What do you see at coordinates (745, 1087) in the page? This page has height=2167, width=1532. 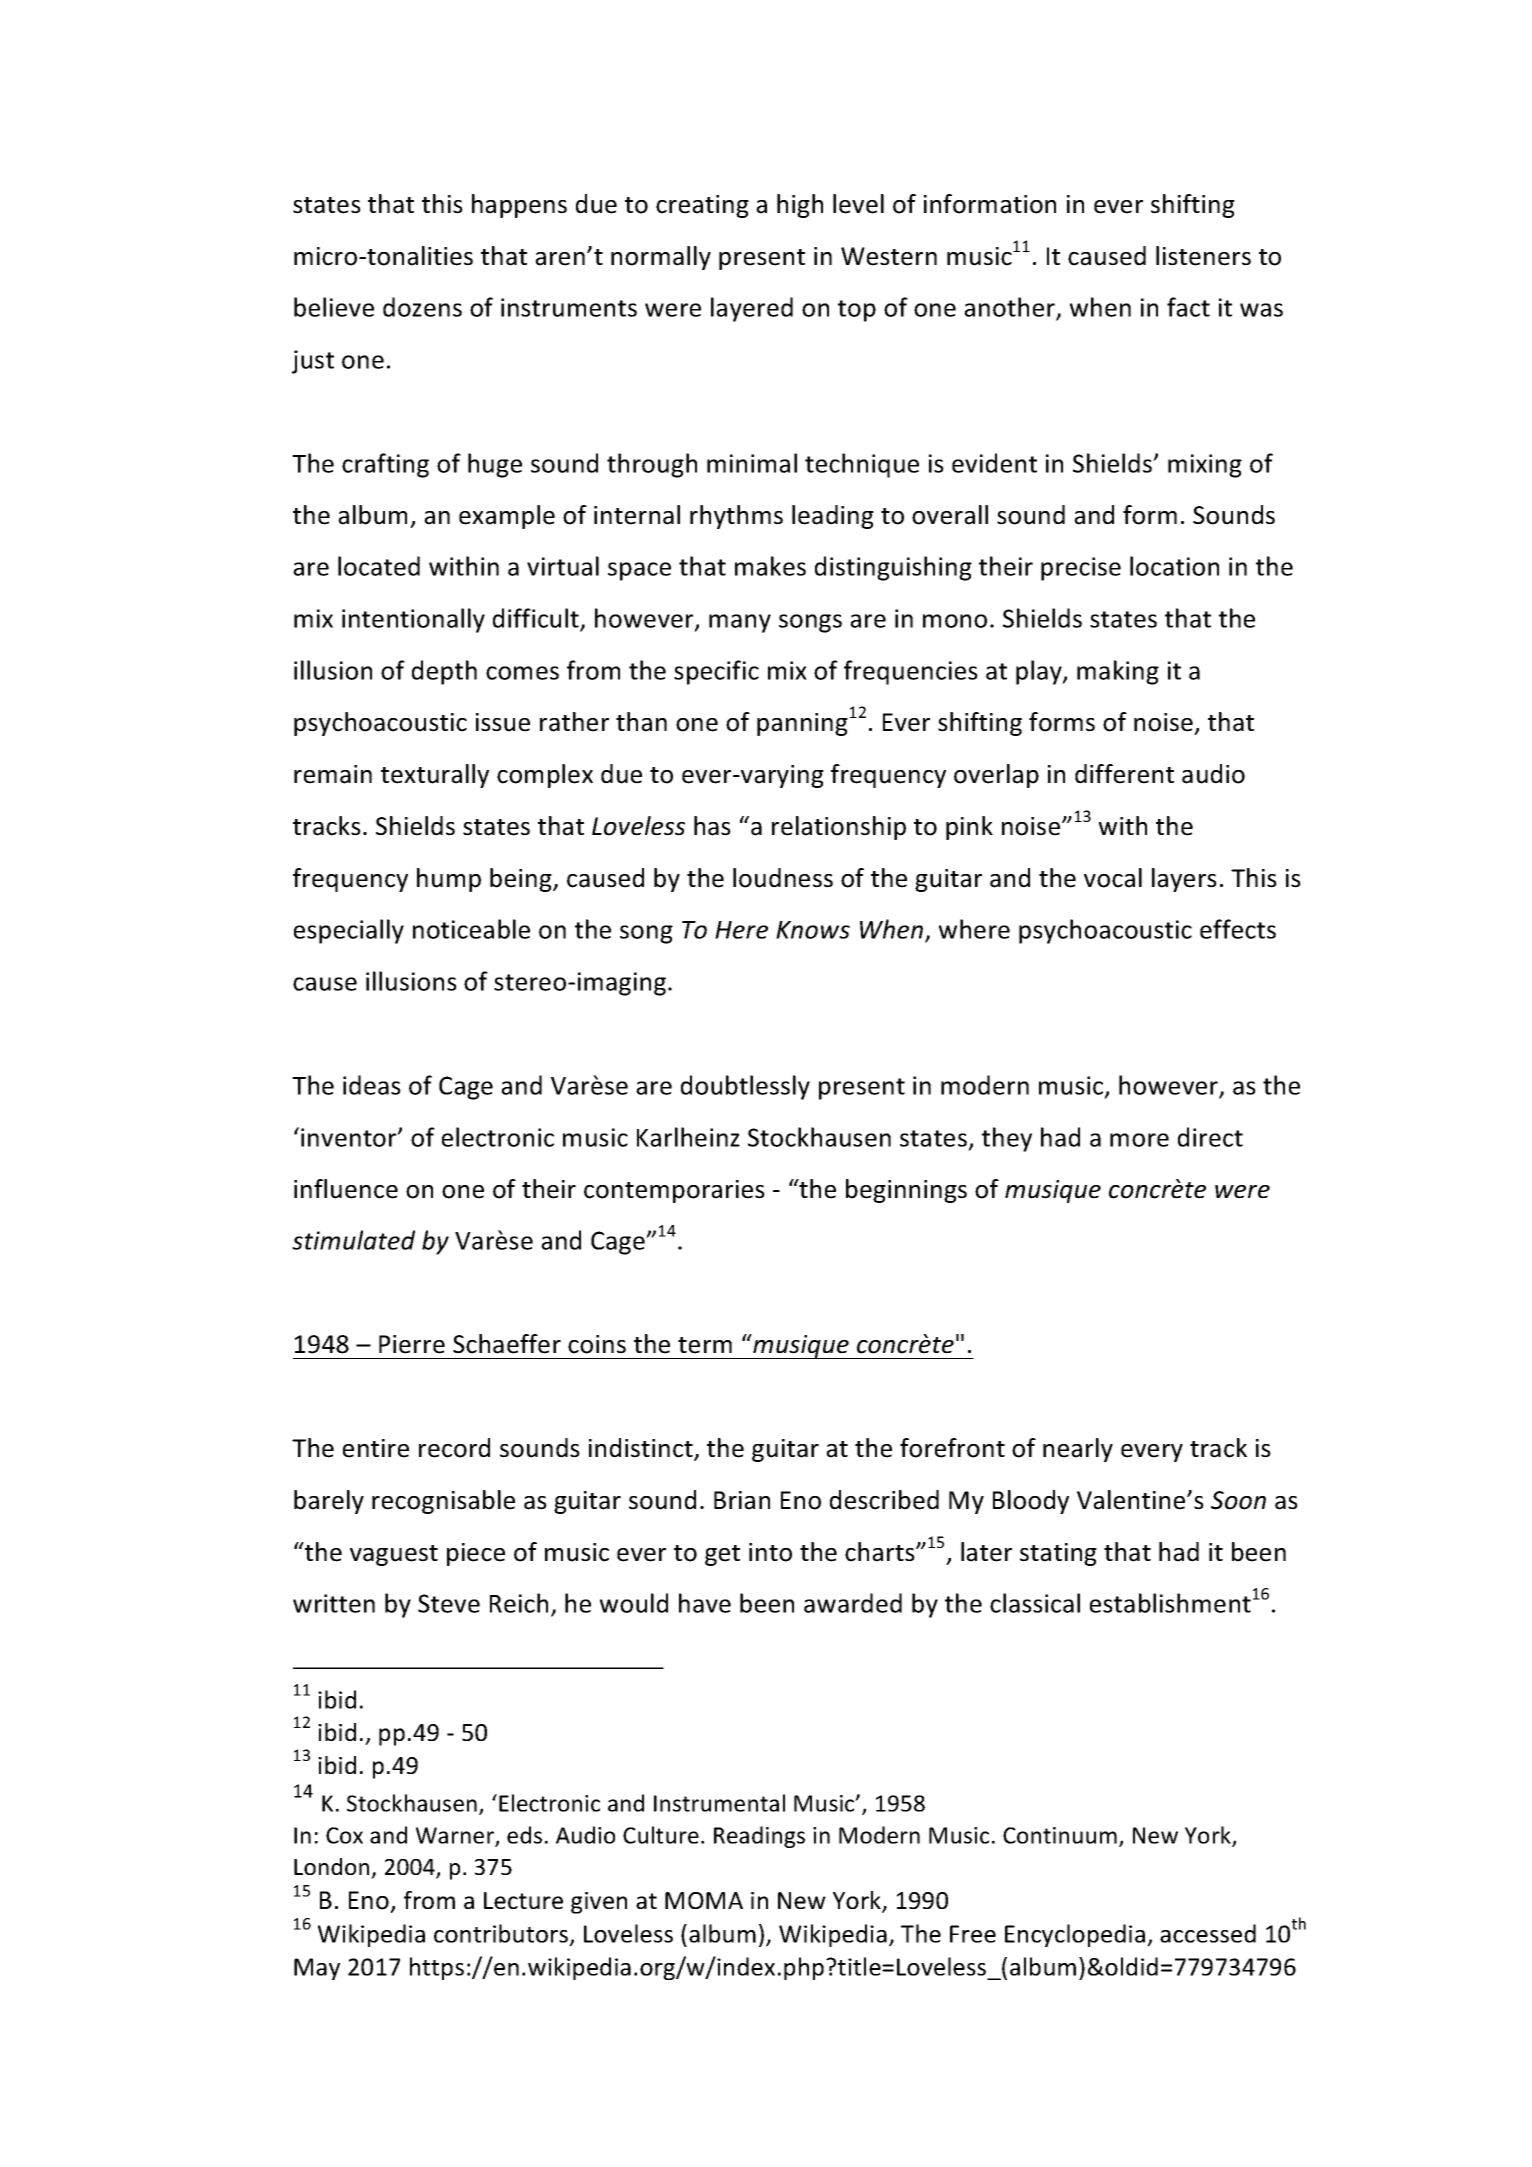 I see `doubtlessly` at bounding box center [745, 1087].
